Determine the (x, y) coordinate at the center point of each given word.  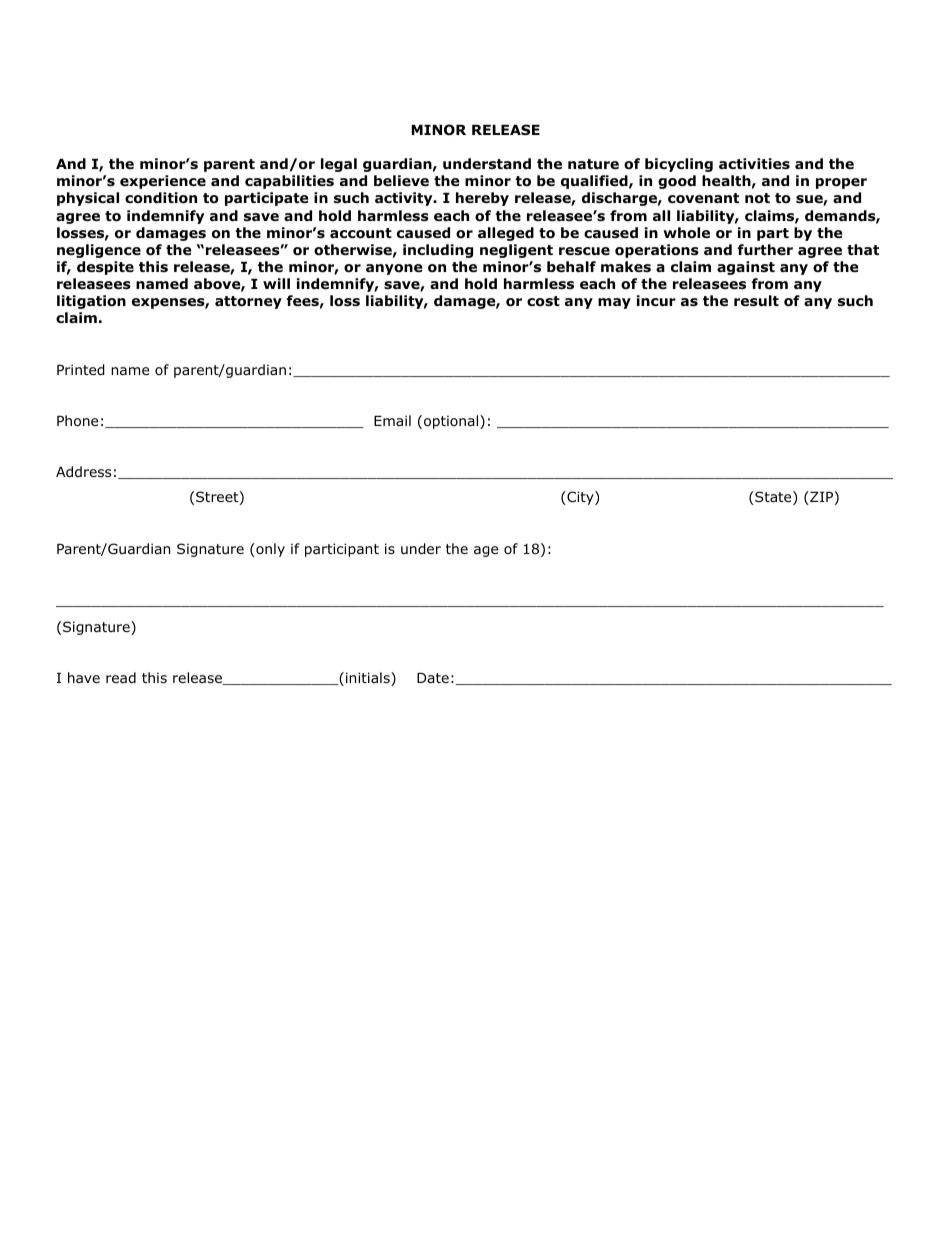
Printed (81, 370)
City (580, 498)
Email (392, 420)
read (121, 677)
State (773, 498)
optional (452, 422)
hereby (482, 199)
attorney (248, 302)
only (269, 550)
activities (754, 164)
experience (163, 182)
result (756, 300)
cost (543, 301)
